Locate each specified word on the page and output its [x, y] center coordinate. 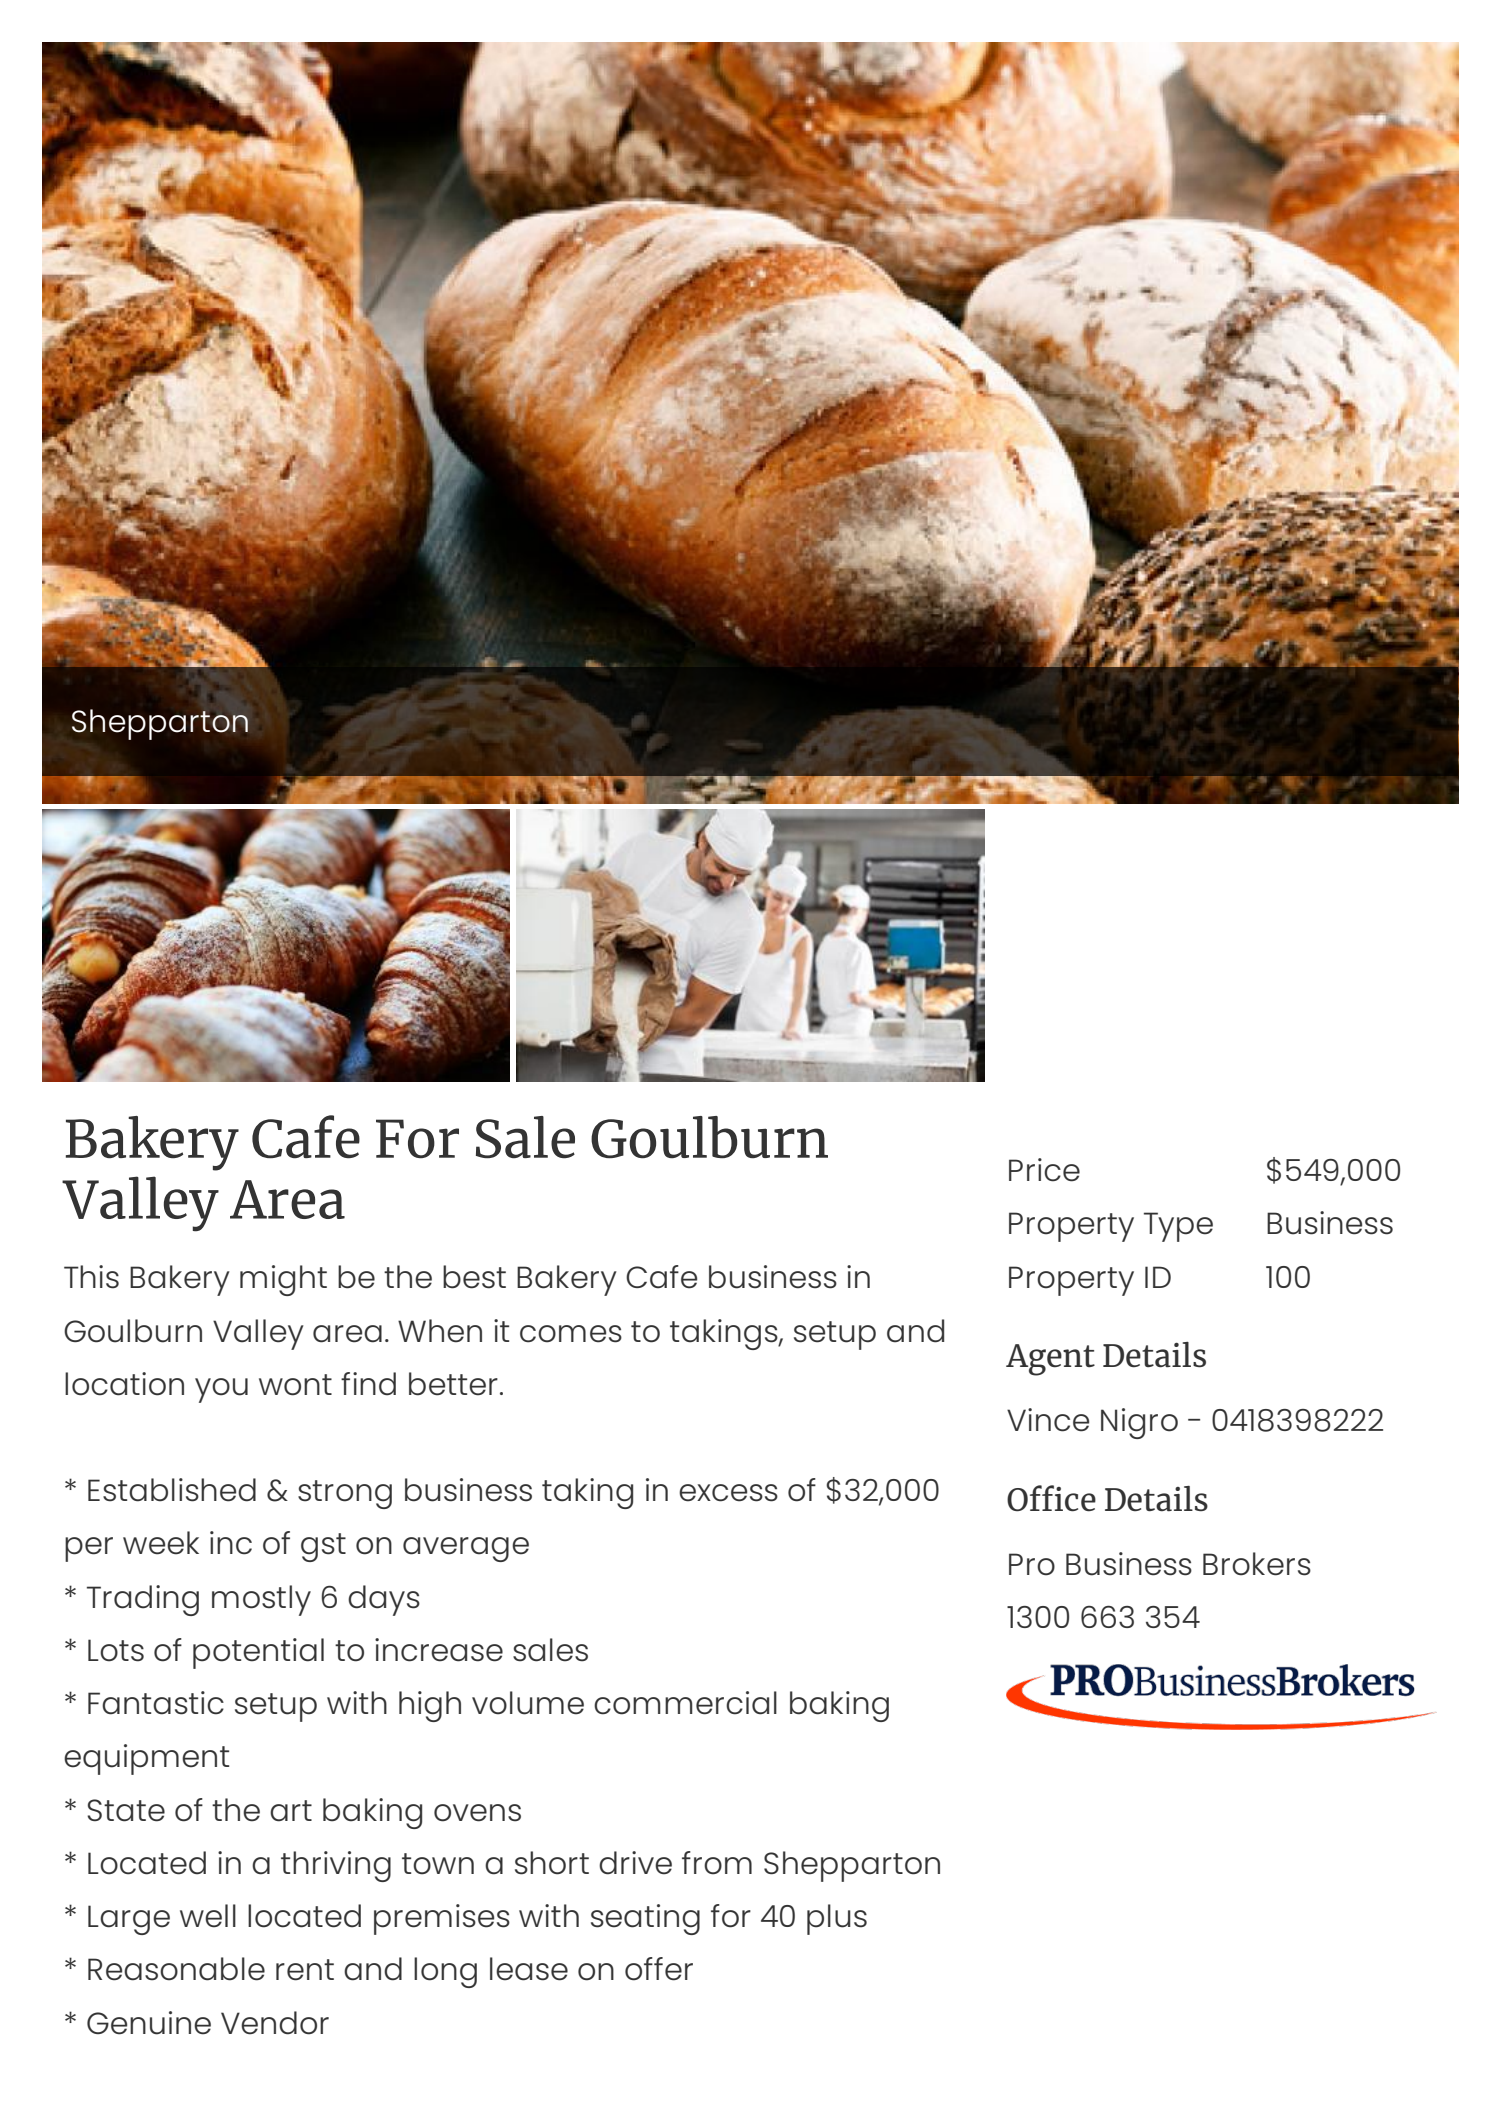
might [283, 1280]
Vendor [275, 2023]
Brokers [1257, 1564]
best [474, 1277]
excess [728, 1493]
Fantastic [156, 1703]
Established [172, 1490]
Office [1051, 1498]
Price [1044, 1170]
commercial [685, 1703]
